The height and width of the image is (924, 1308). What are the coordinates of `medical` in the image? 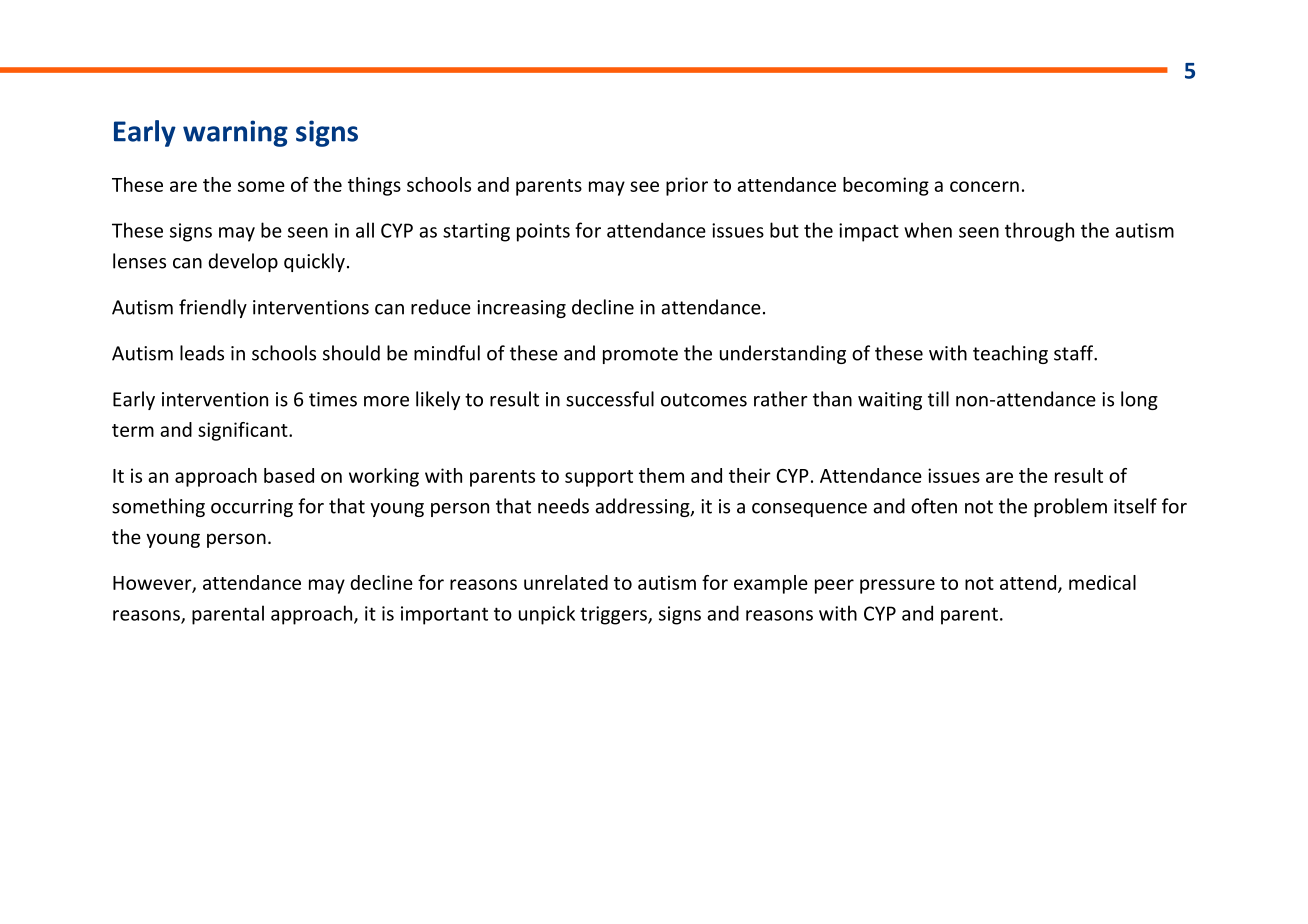 It's located at (1102, 582).
